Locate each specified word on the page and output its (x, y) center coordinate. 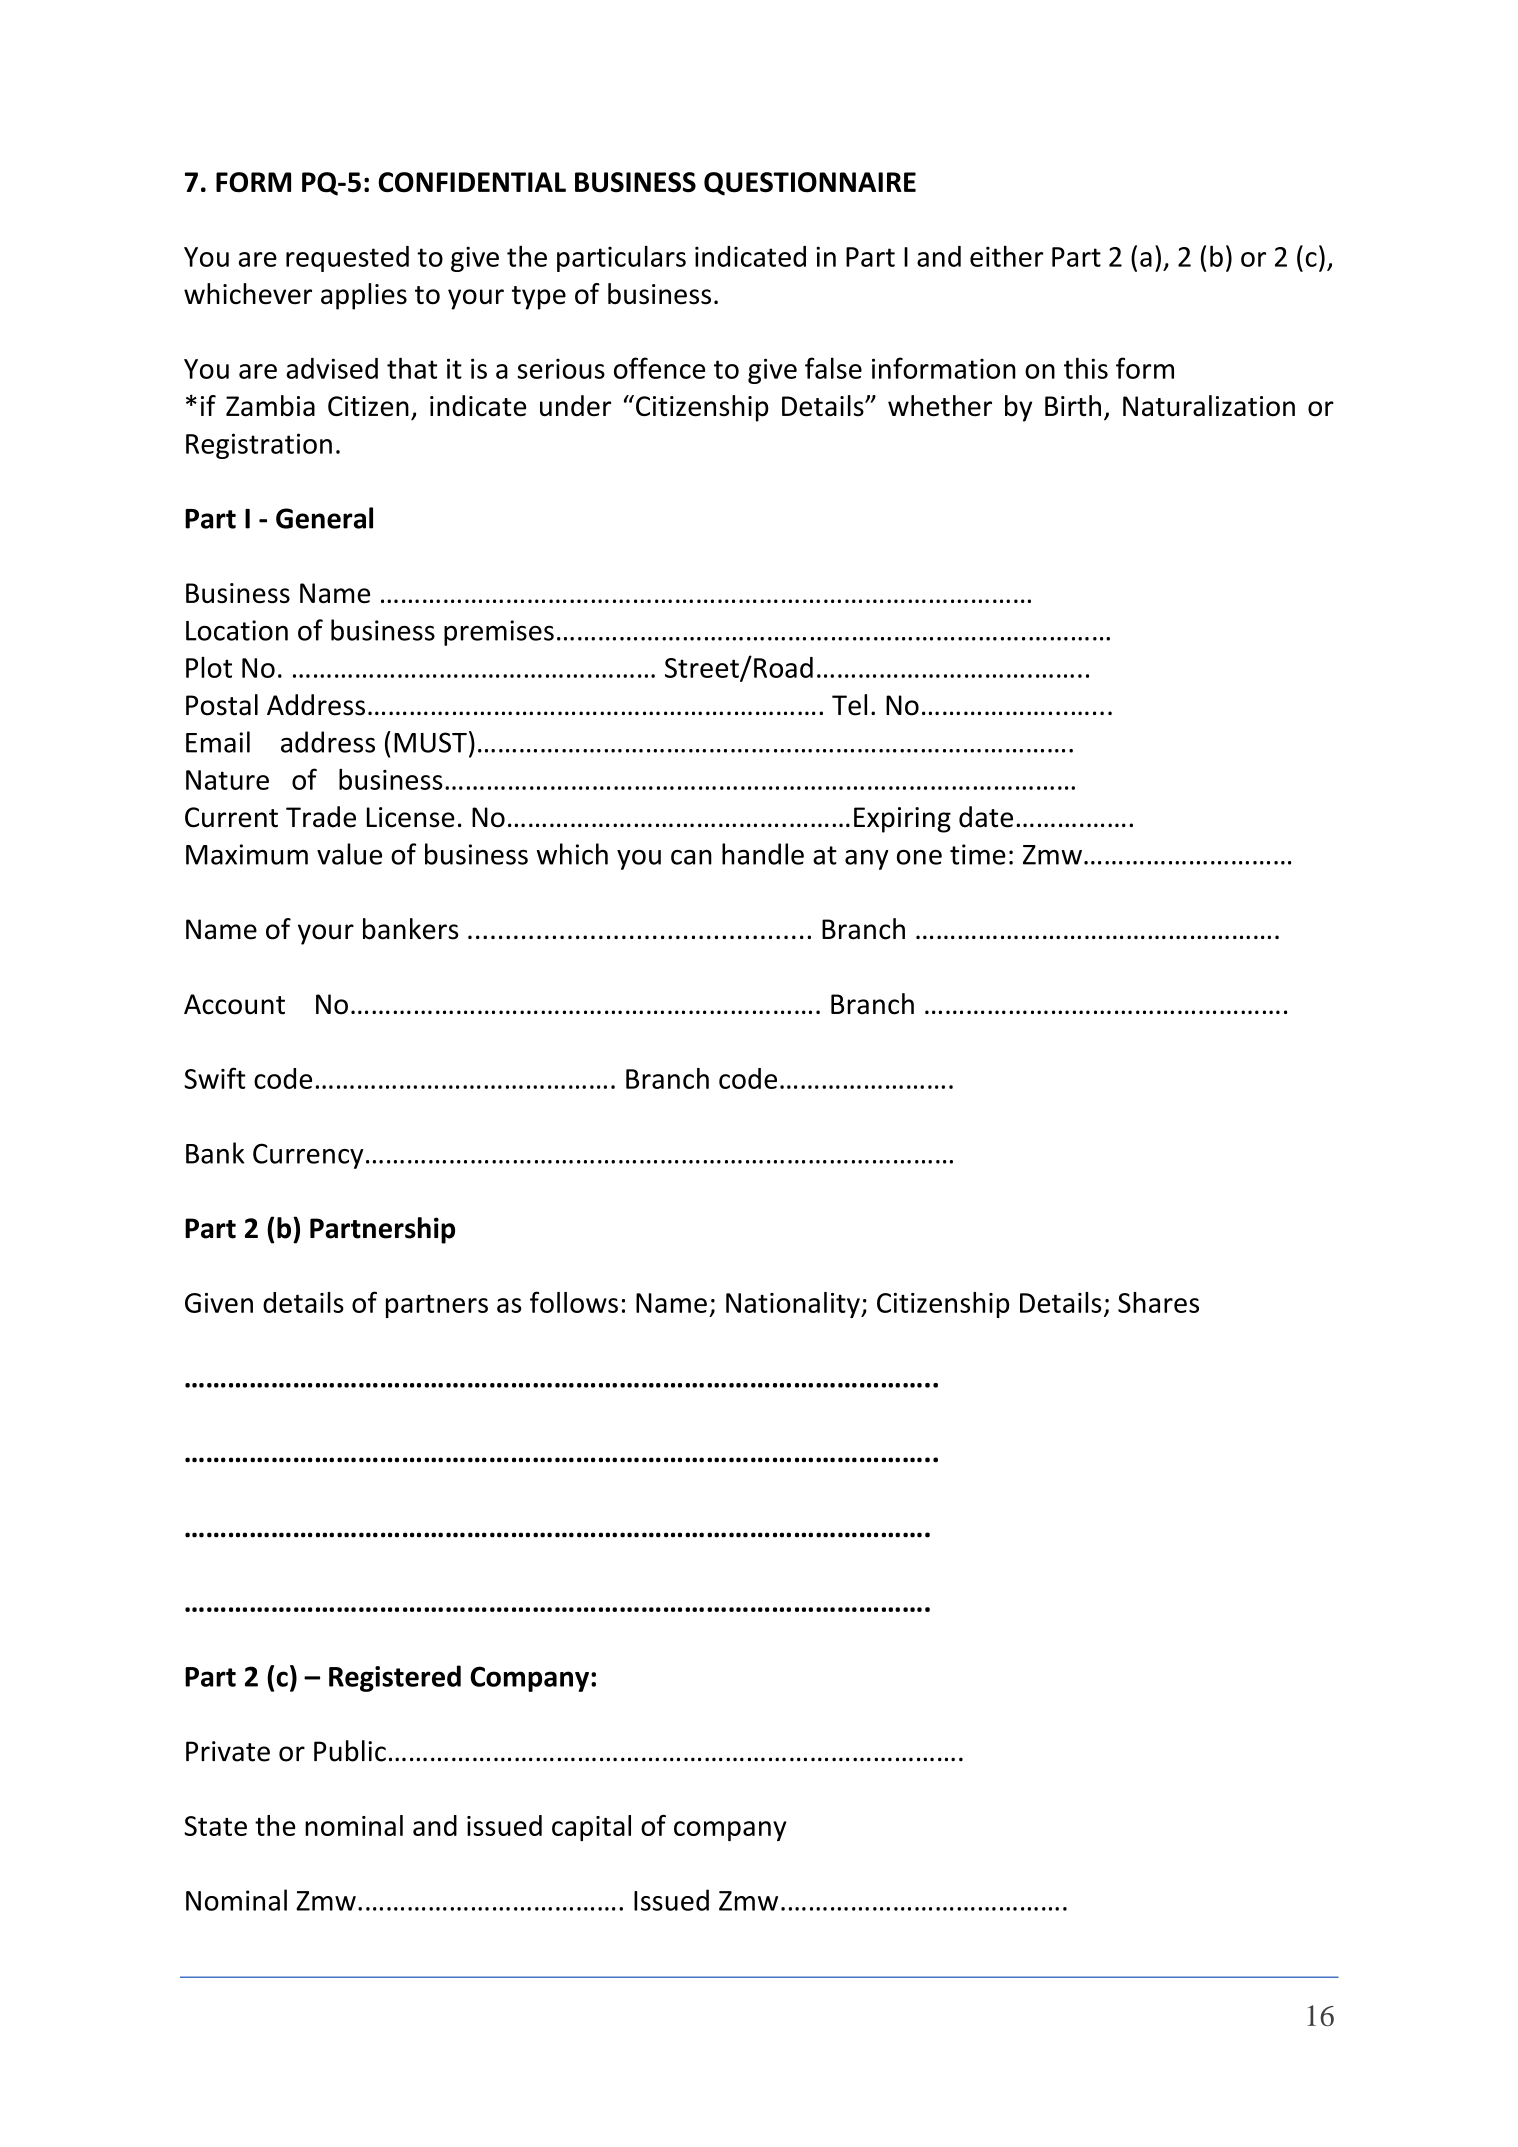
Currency (308, 1156)
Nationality (794, 1305)
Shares (1158, 1302)
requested (347, 259)
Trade (321, 817)
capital (591, 1828)
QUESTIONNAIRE (810, 184)
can (691, 857)
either (1006, 256)
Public (350, 1751)
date (986, 817)
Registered (395, 1678)
